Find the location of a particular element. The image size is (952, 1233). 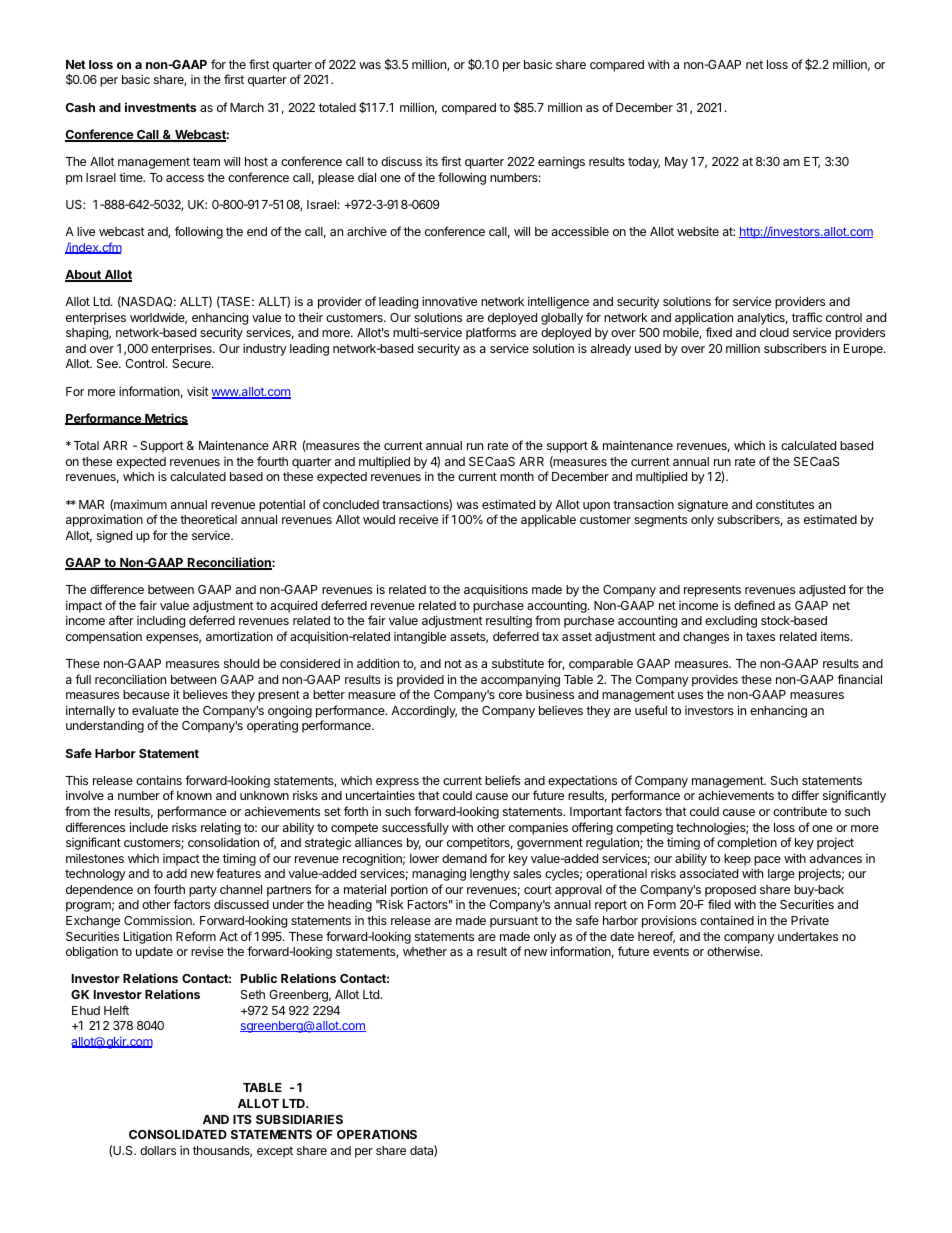

intangible is located at coordinates (420, 637).
